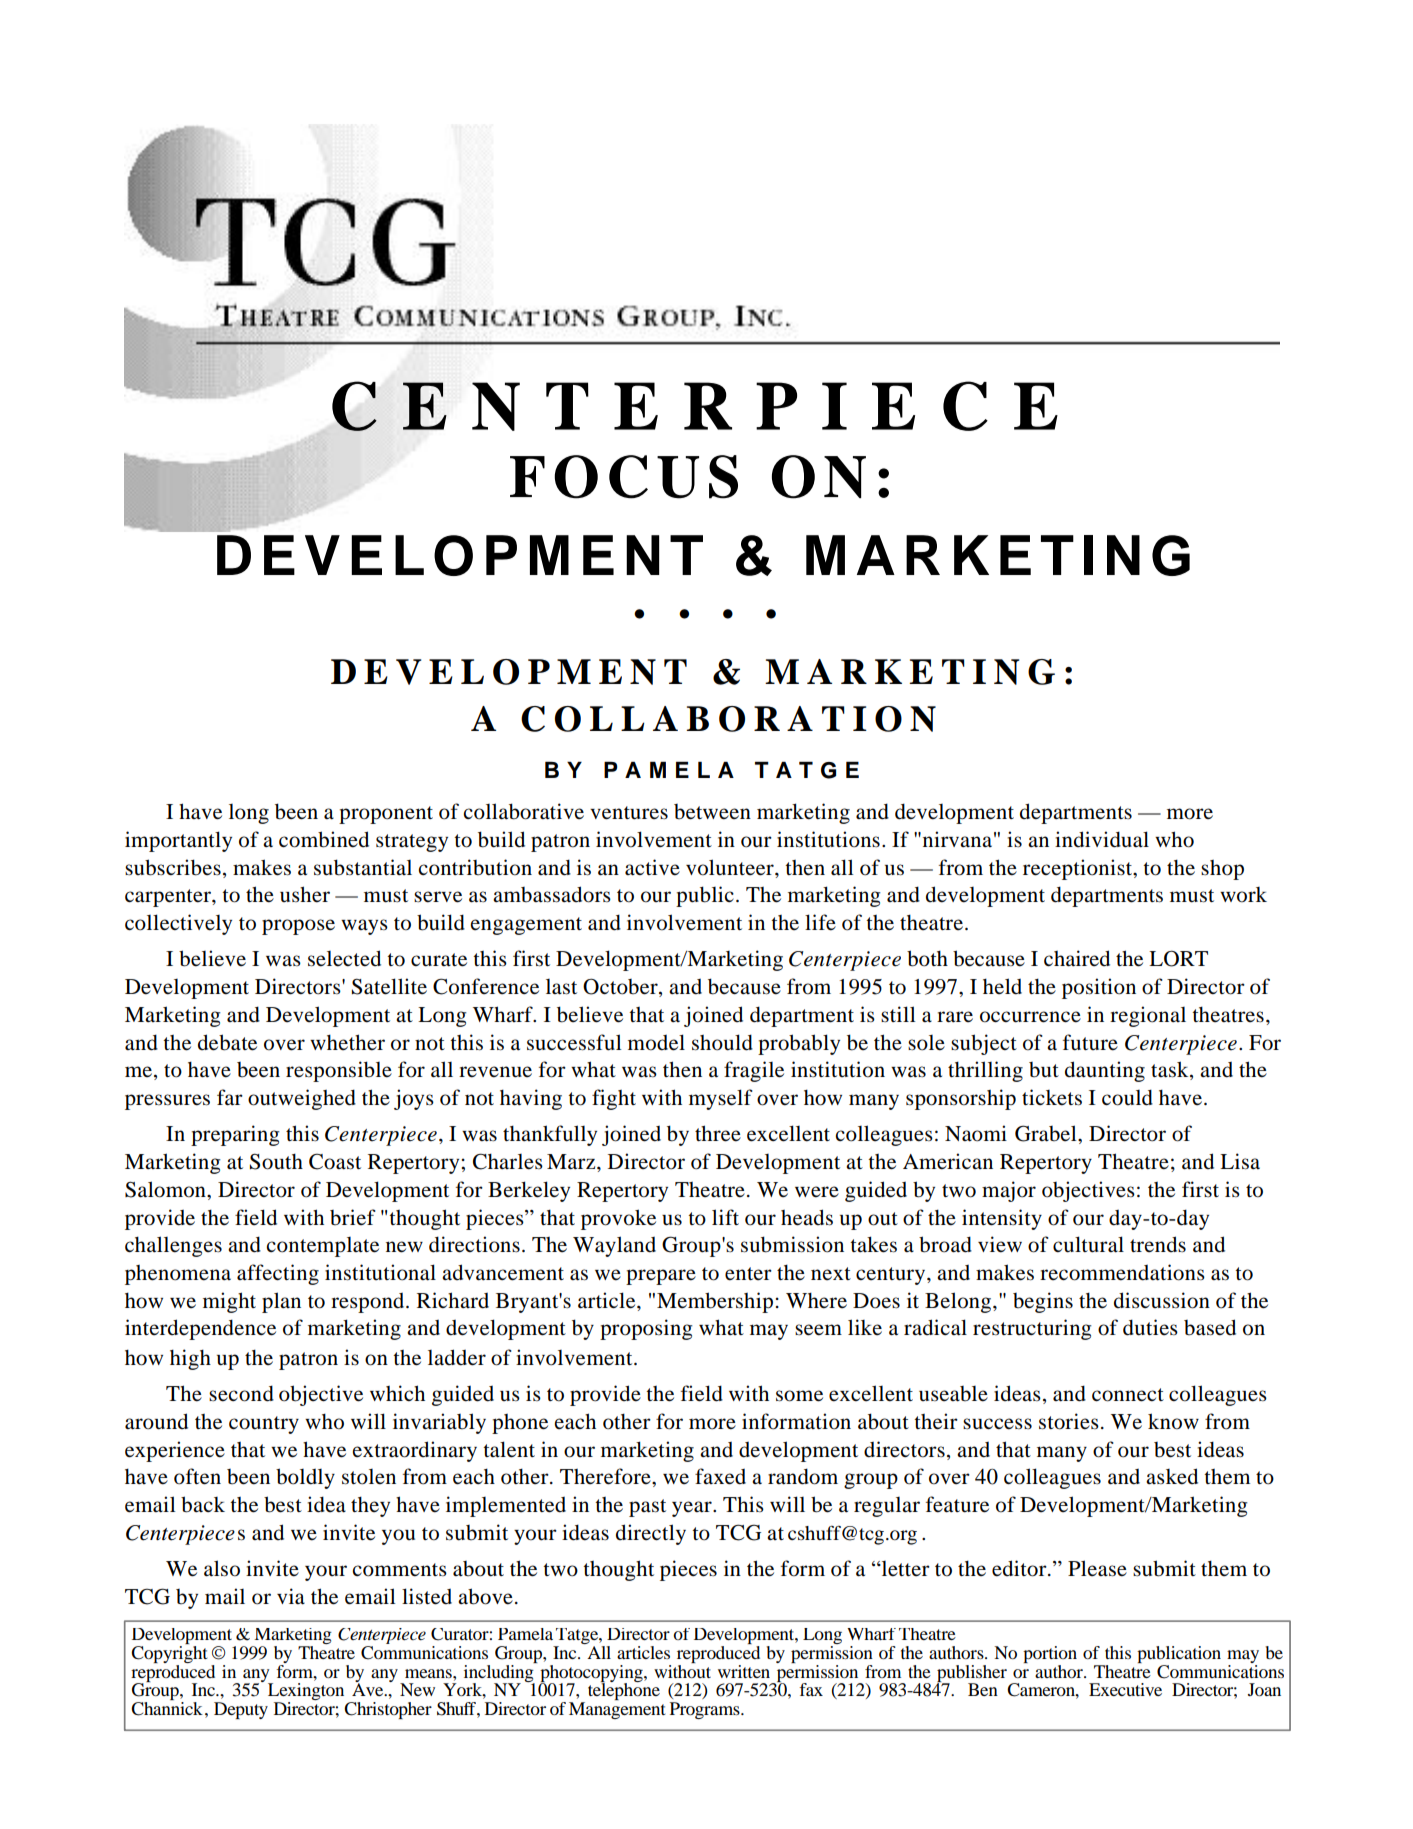 This image has height=1829, width=1413. I want to click on Lexington, so click(306, 1690).
